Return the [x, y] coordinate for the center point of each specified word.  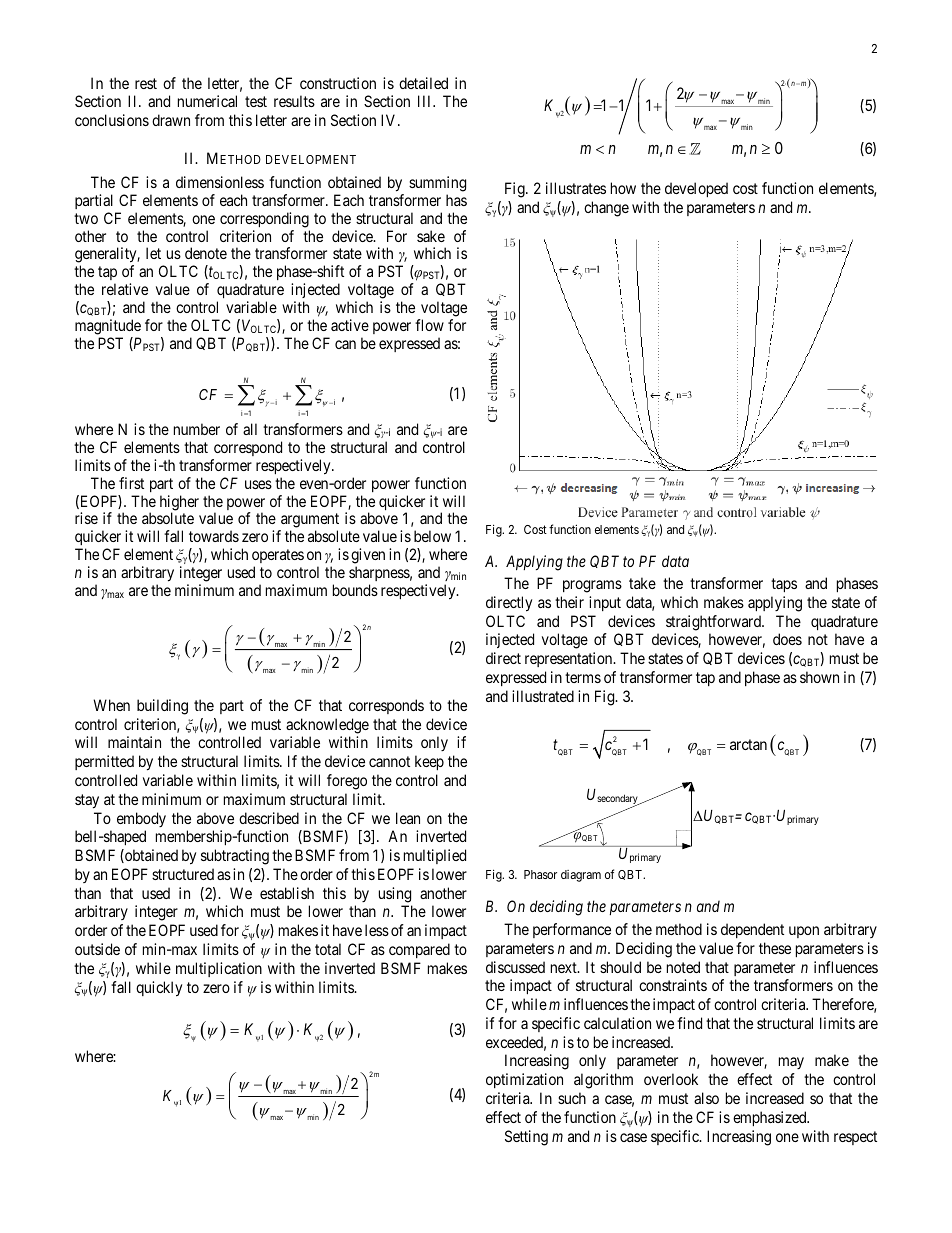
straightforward [714, 623]
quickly [159, 989]
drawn [171, 120]
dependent [752, 930]
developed [696, 189]
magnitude [108, 327]
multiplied [435, 856]
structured [183, 874]
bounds [355, 590]
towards [214, 536]
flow [429, 325]
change [606, 209]
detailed [423, 83]
